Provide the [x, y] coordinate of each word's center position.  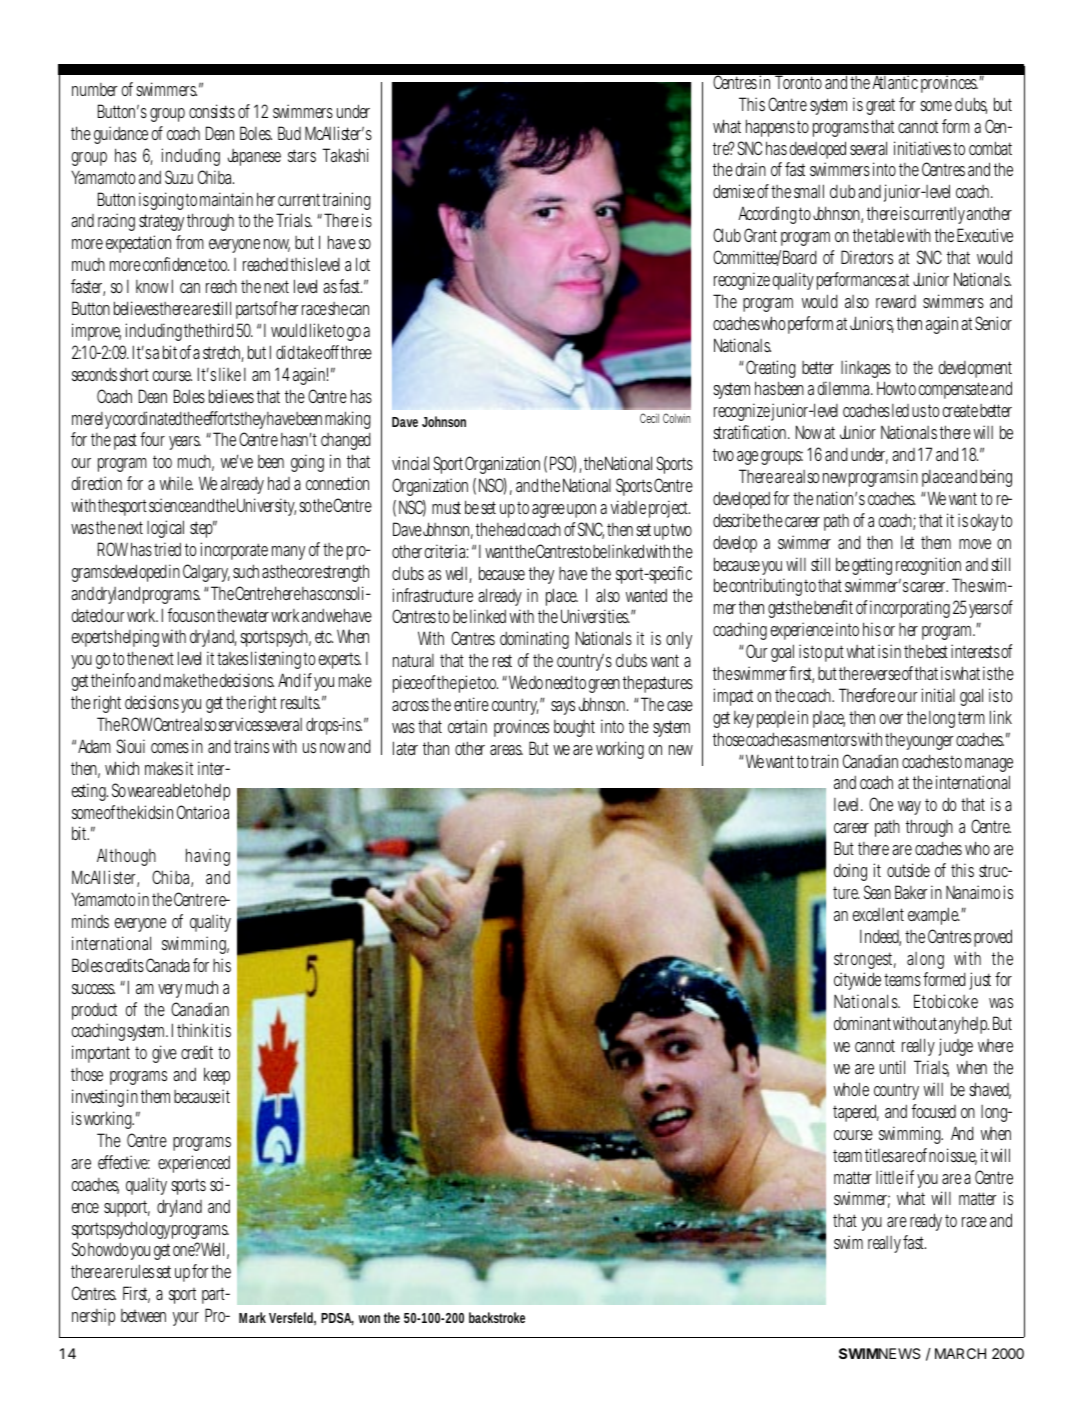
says [563, 708]
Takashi [345, 155]
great [880, 106]
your [186, 1319]
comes [170, 748]
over [891, 719]
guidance [121, 135]
